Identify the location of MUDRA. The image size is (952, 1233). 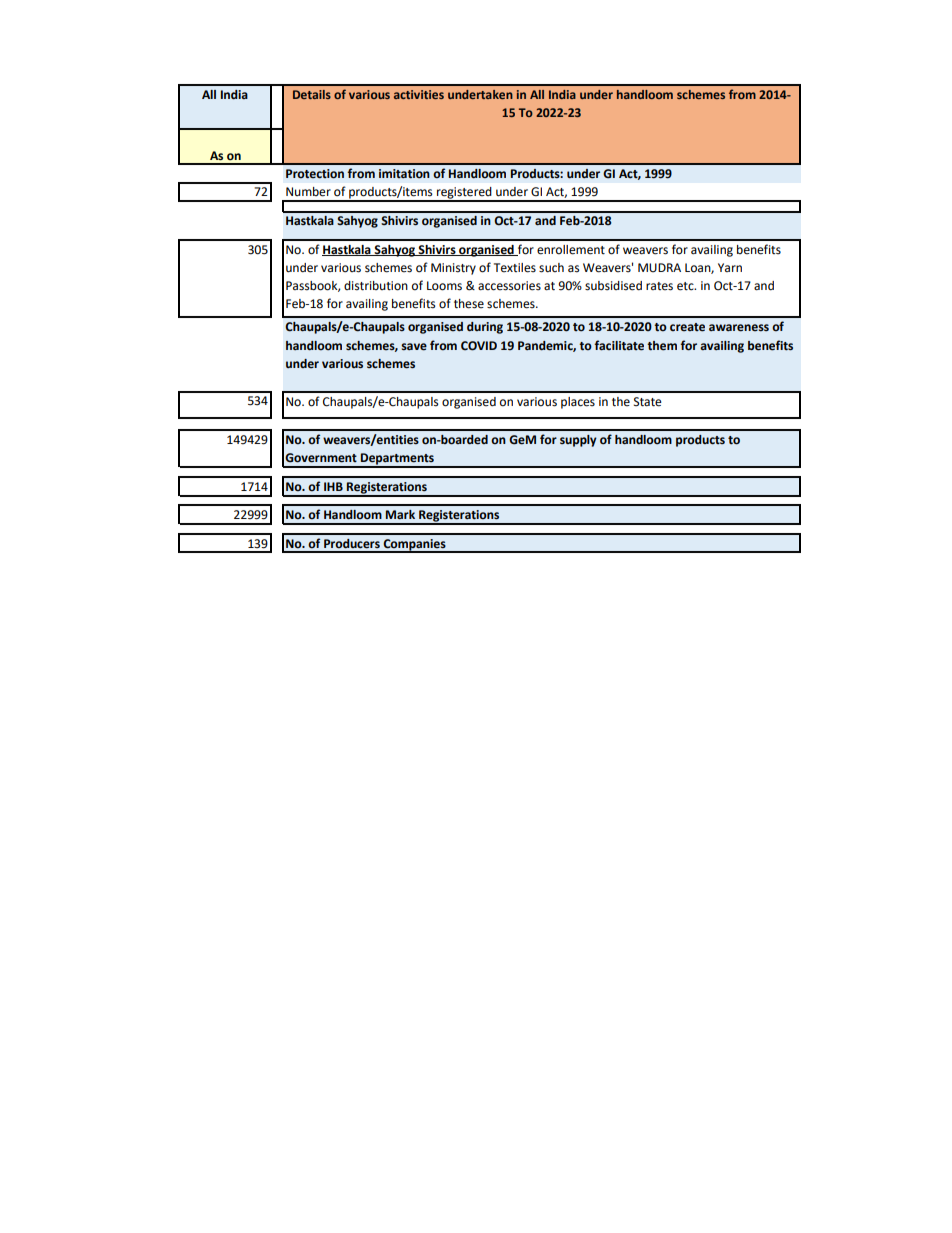
(659, 268).
